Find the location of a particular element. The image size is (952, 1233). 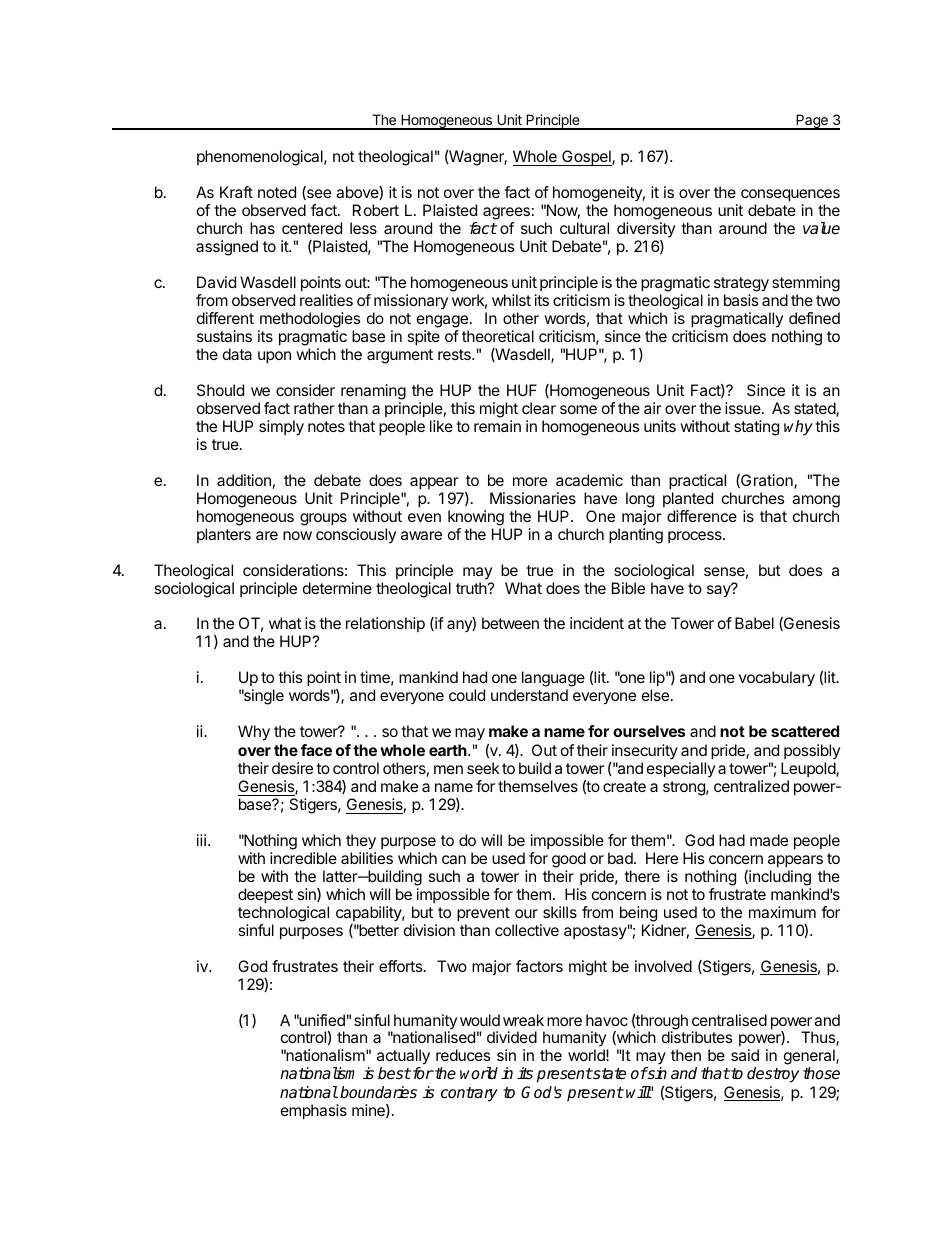

basis is located at coordinates (741, 300).
